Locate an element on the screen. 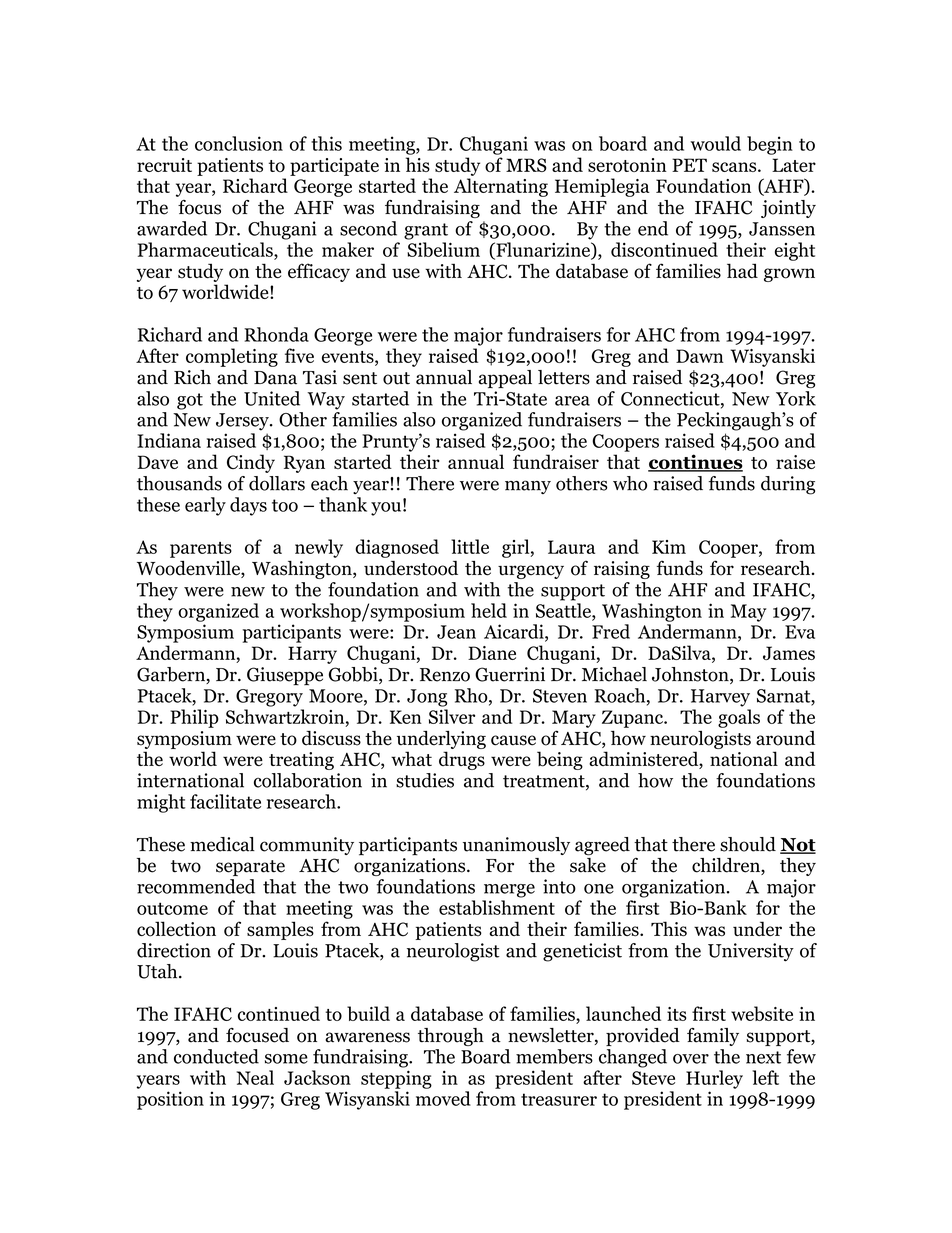 The height and width of the screenshot is (1233, 952). Neal is located at coordinates (255, 1077).
